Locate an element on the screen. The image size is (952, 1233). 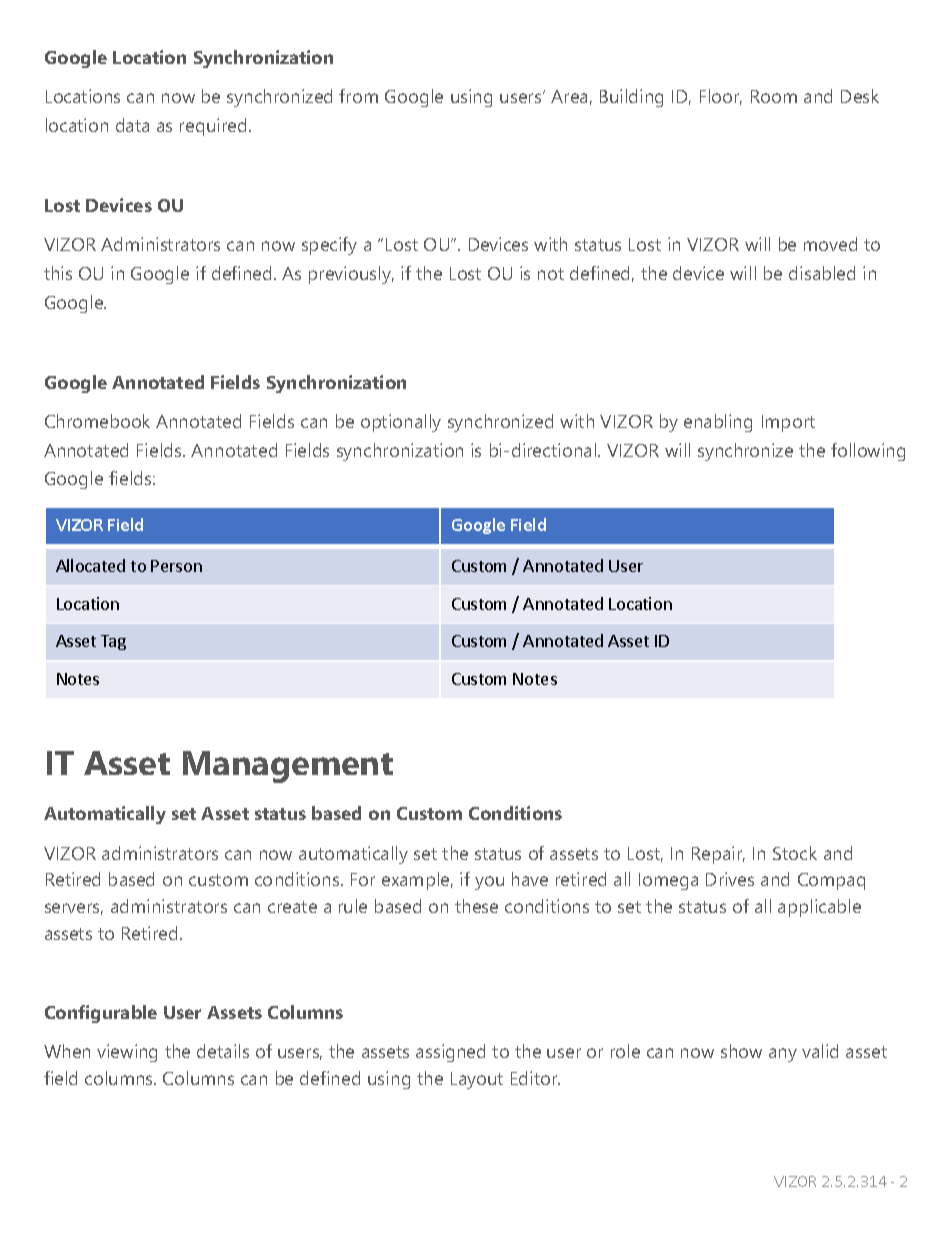
viewing is located at coordinates (127, 1053).
